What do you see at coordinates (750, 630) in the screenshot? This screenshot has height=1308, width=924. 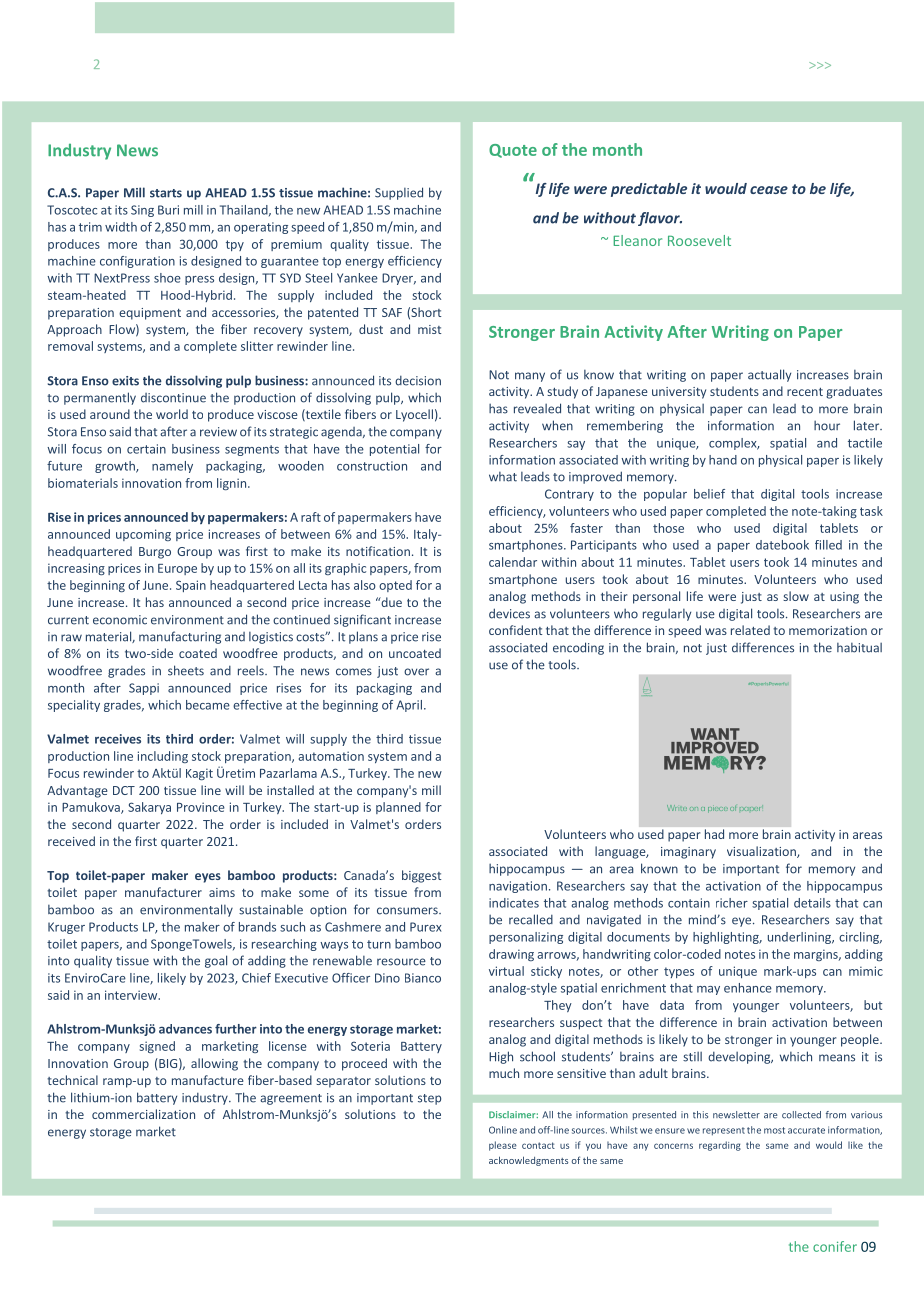 I see `related` at bounding box center [750, 630].
